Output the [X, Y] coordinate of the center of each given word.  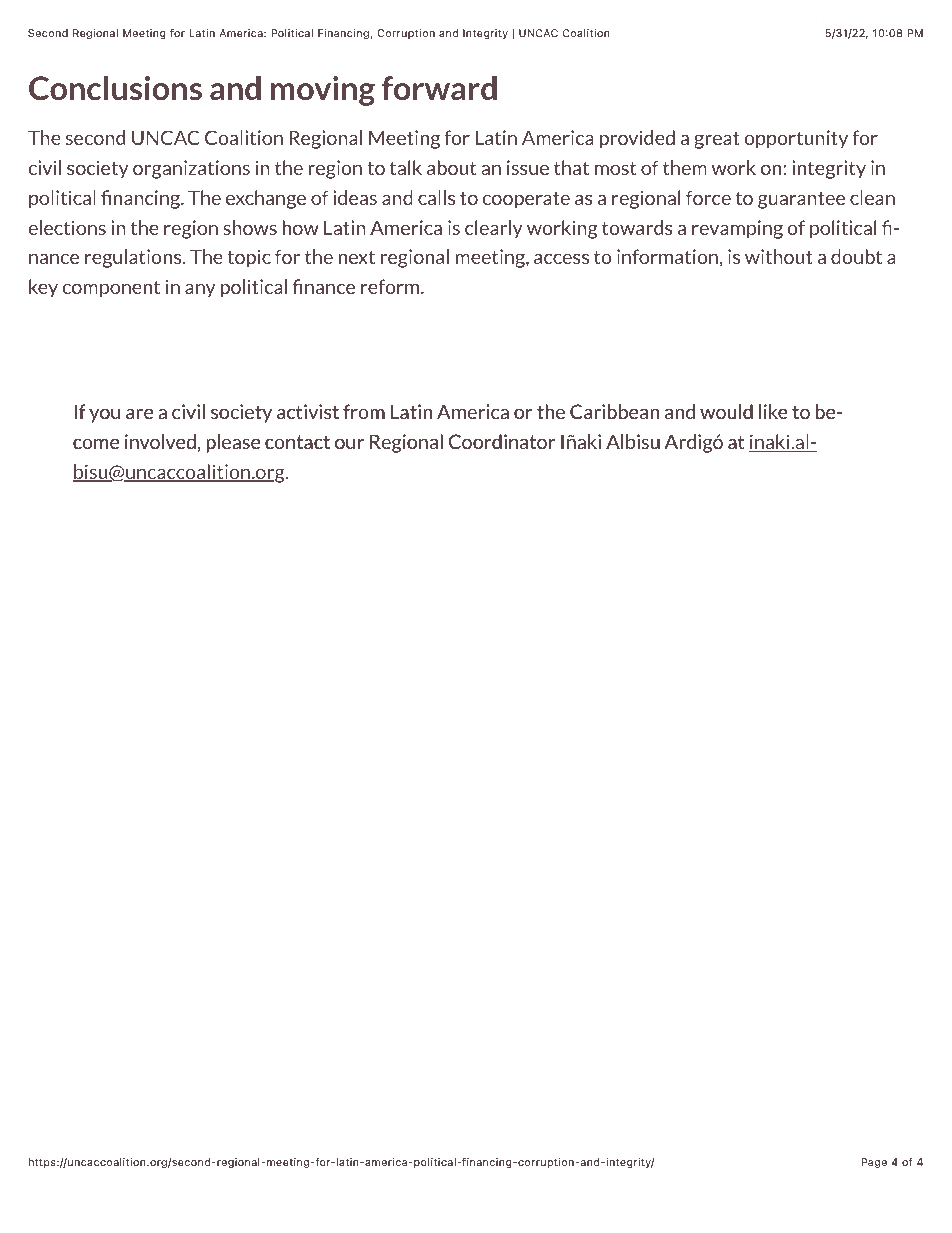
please [233, 443]
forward [439, 88]
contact [297, 442]
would [726, 411]
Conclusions [115, 88]
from [364, 411]
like [773, 411]
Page [874, 1163]
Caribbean [614, 411]
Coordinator [502, 441]
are [139, 413]
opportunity [796, 139]
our [349, 443]
